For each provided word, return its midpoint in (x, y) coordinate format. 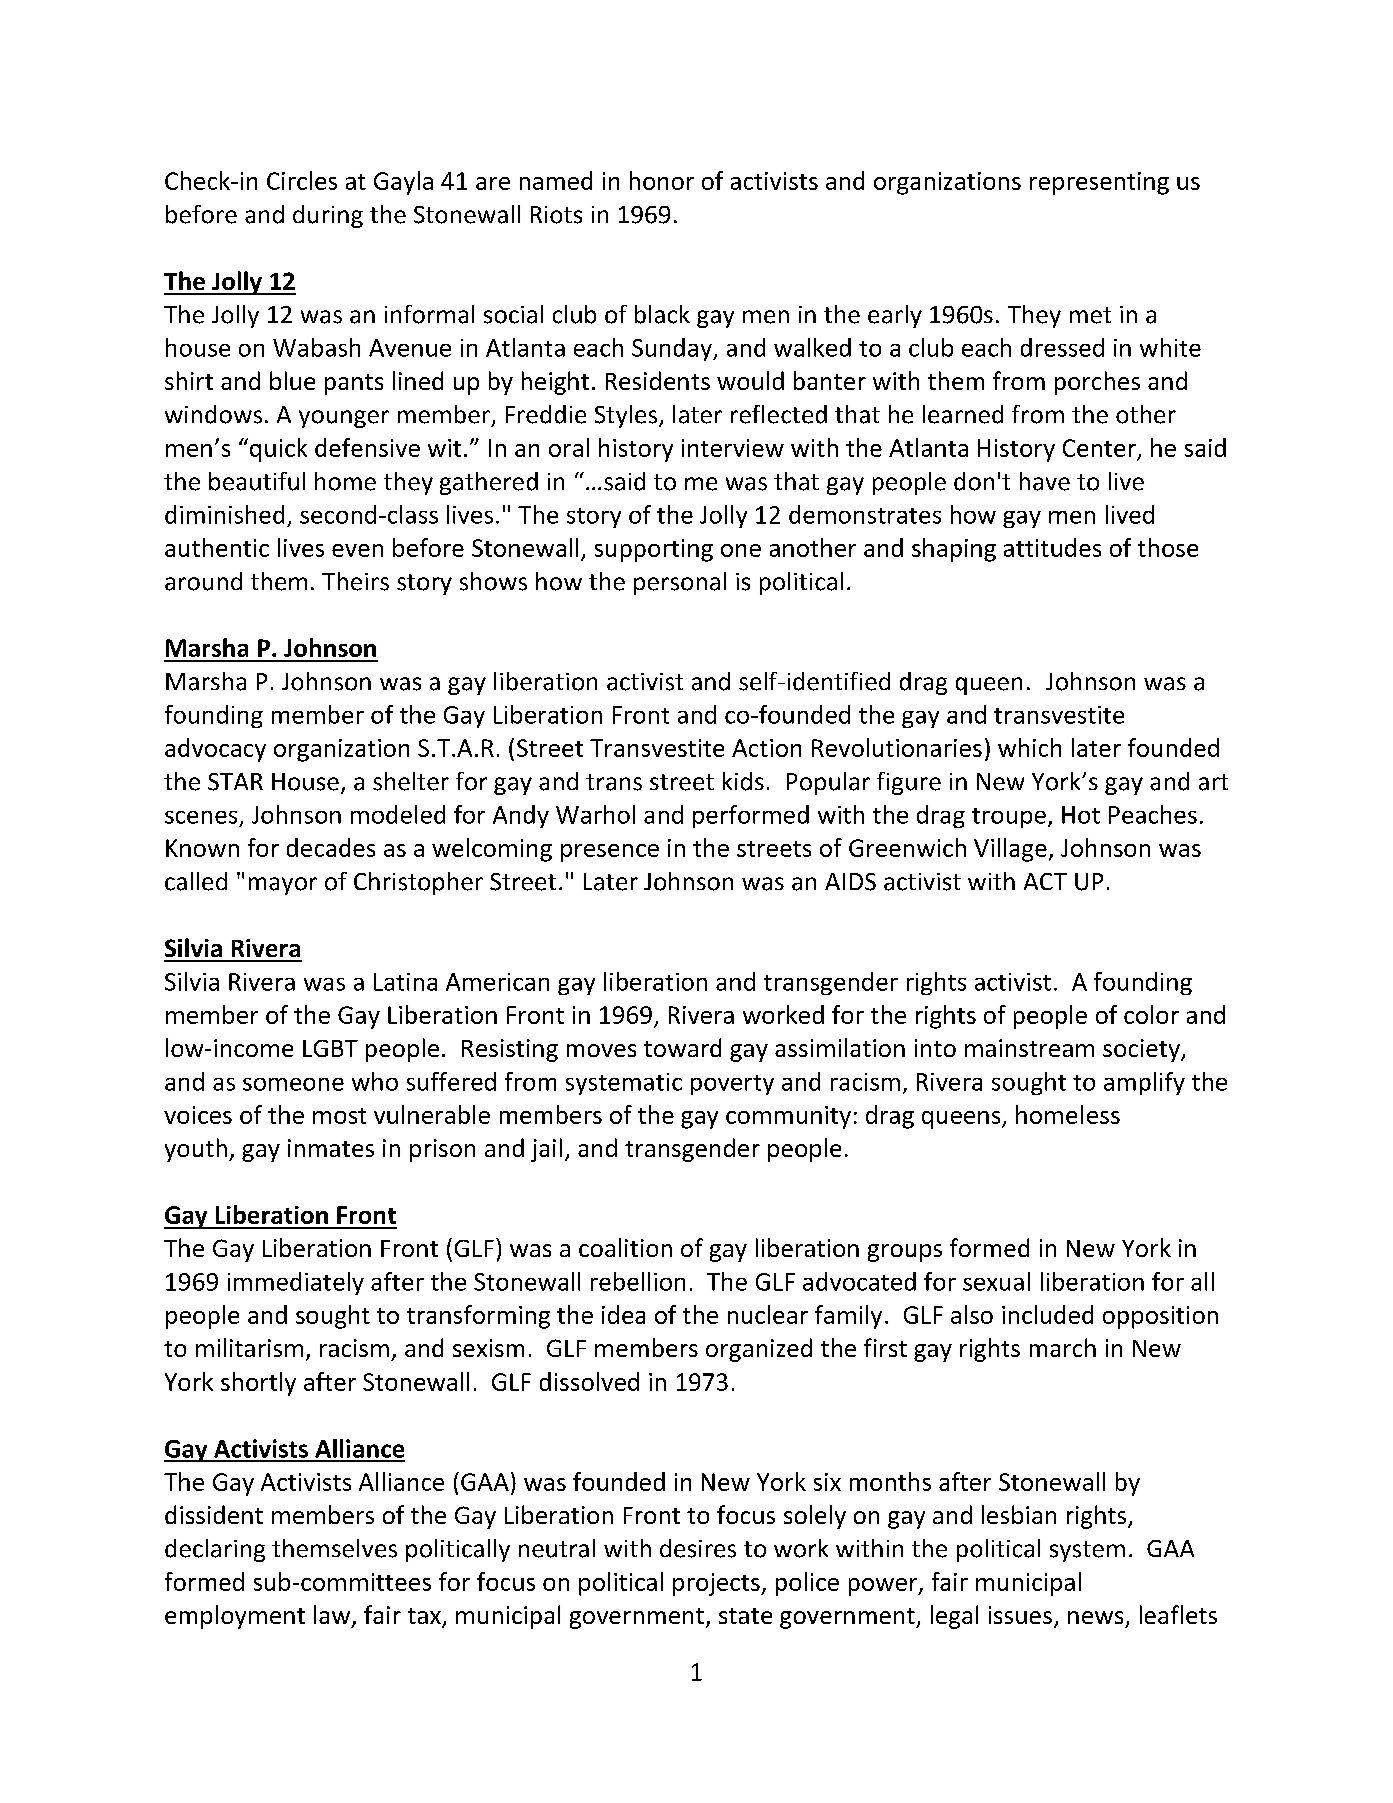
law (333, 1616)
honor (662, 180)
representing (1099, 183)
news (1095, 1617)
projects (717, 1584)
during (328, 216)
